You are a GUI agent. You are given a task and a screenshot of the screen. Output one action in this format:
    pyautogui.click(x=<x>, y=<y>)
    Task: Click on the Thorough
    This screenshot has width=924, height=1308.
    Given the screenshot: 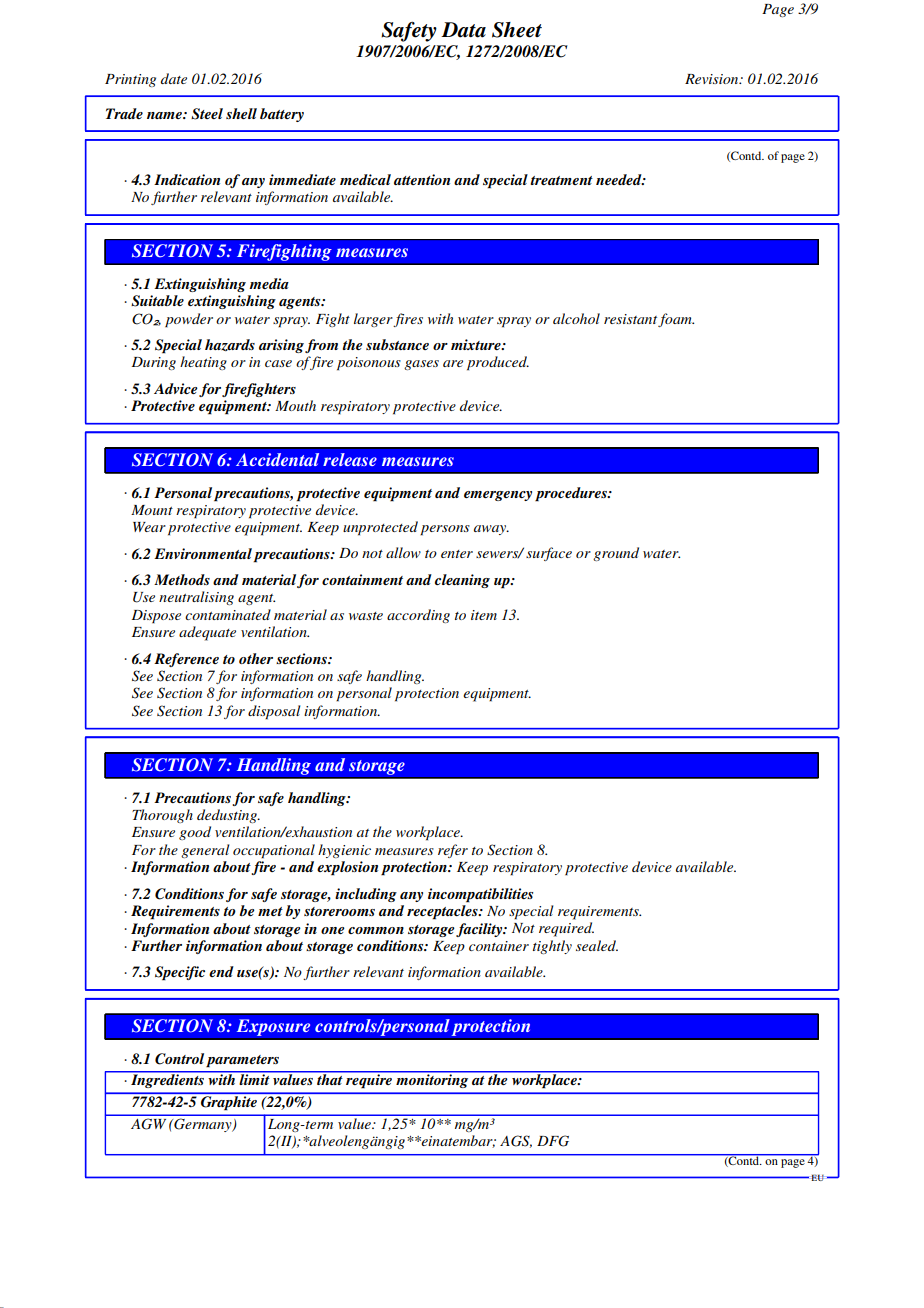 What is the action you would take?
    pyautogui.click(x=162, y=816)
